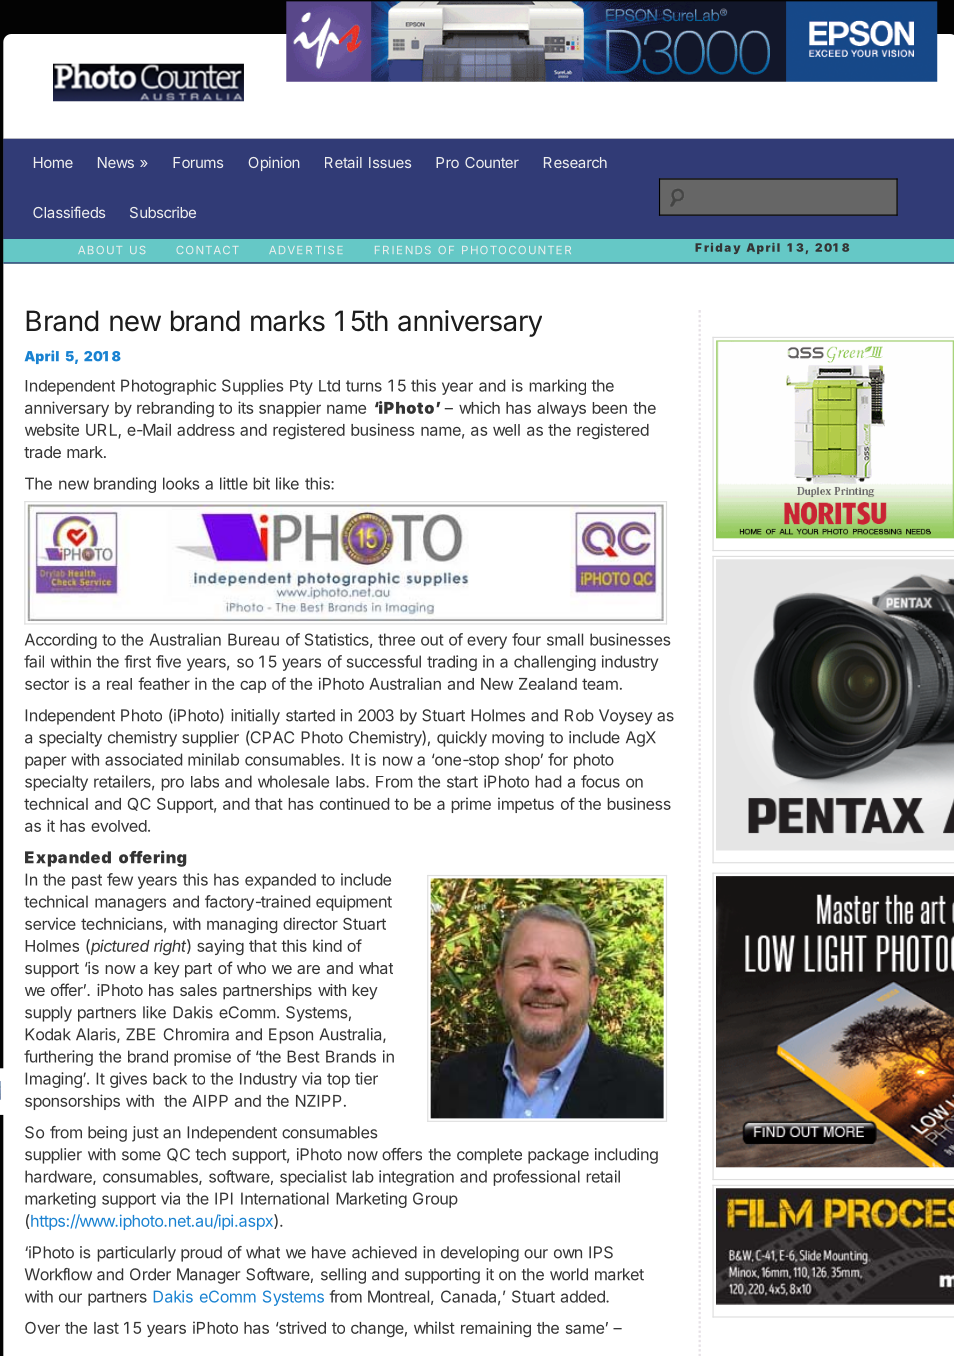 The image size is (954, 1356). What do you see at coordinates (327, 945) in the screenshot?
I see `kind` at bounding box center [327, 945].
